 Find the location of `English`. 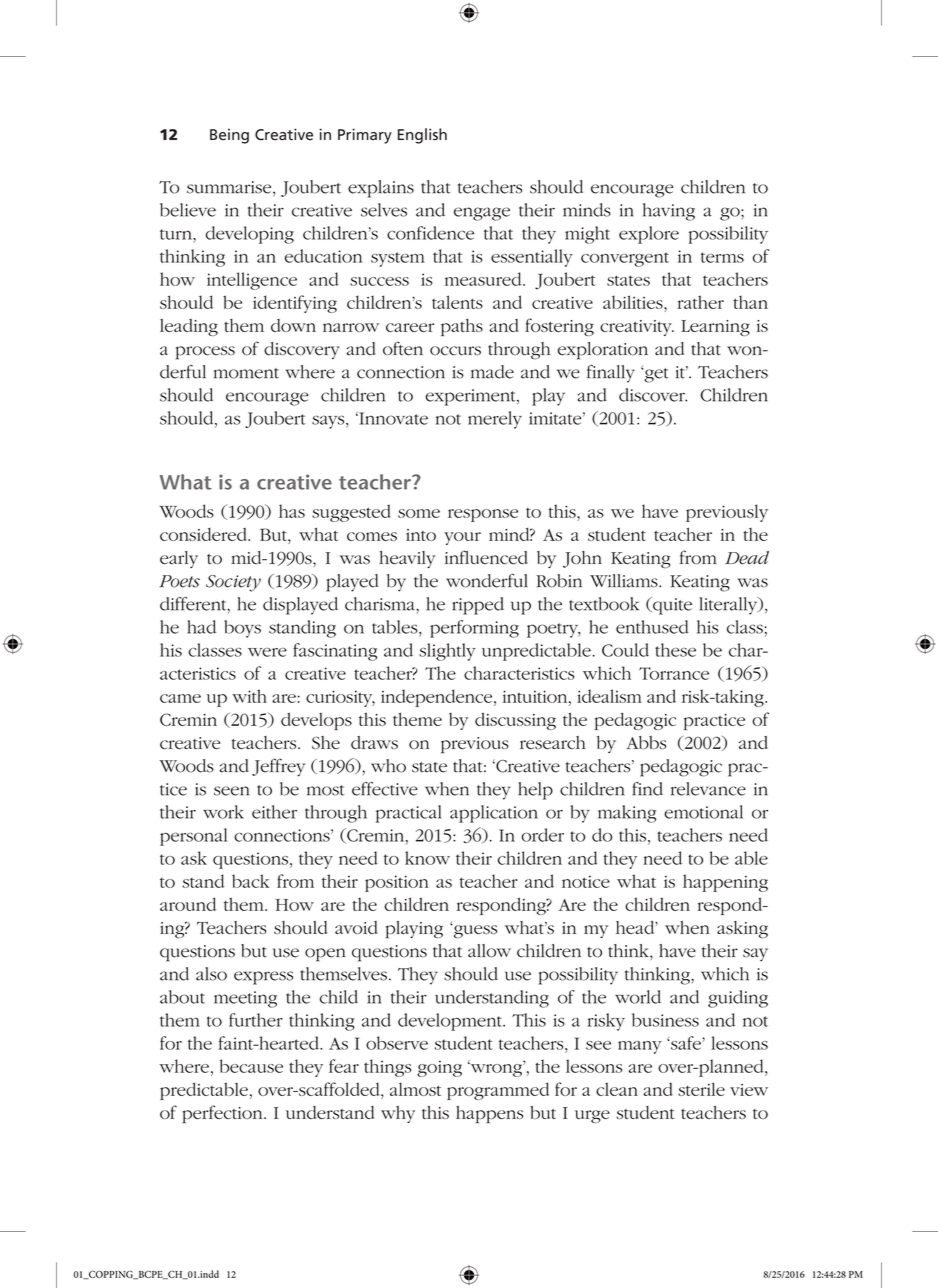

English is located at coordinates (422, 136).
